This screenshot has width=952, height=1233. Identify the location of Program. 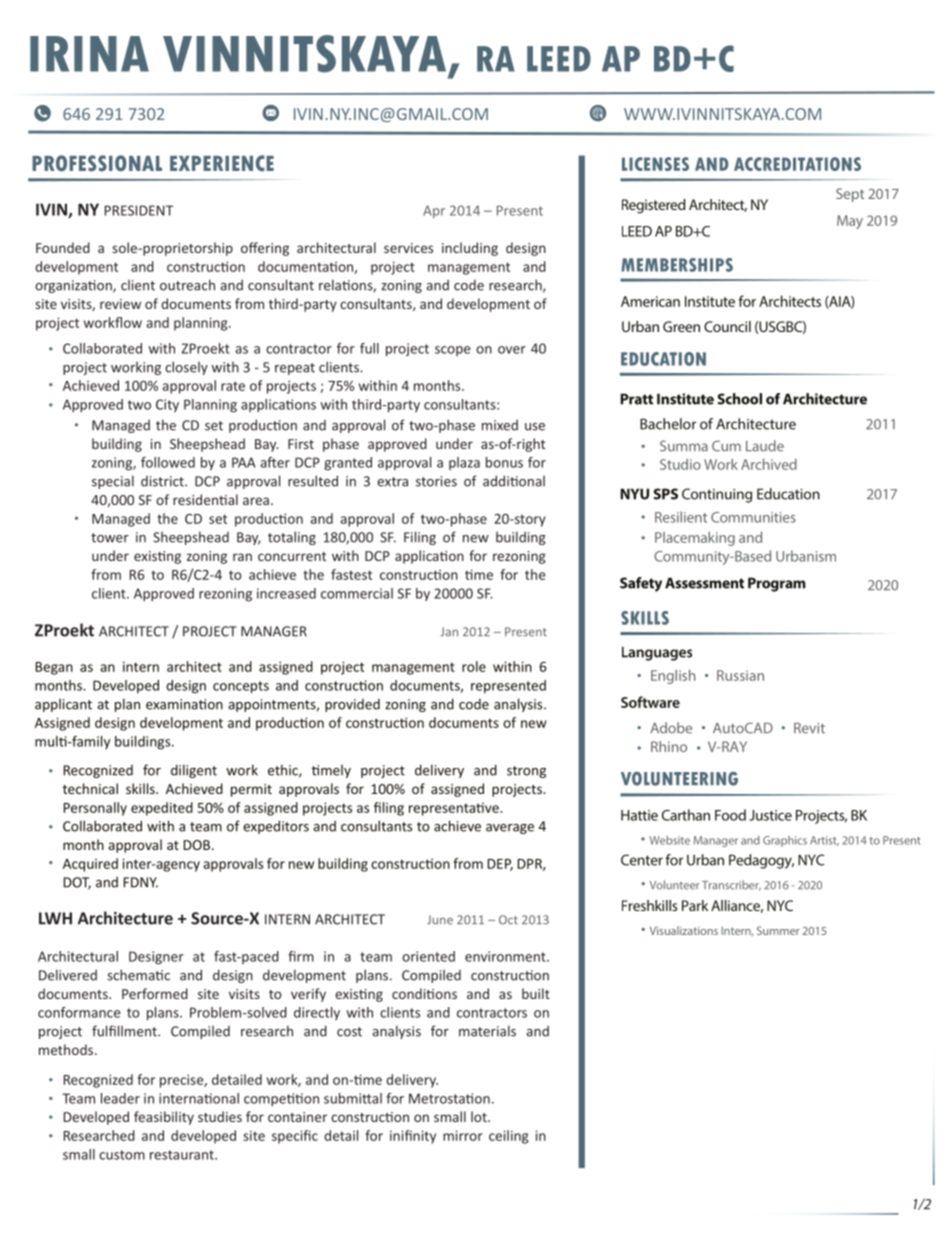
(776, 584).
